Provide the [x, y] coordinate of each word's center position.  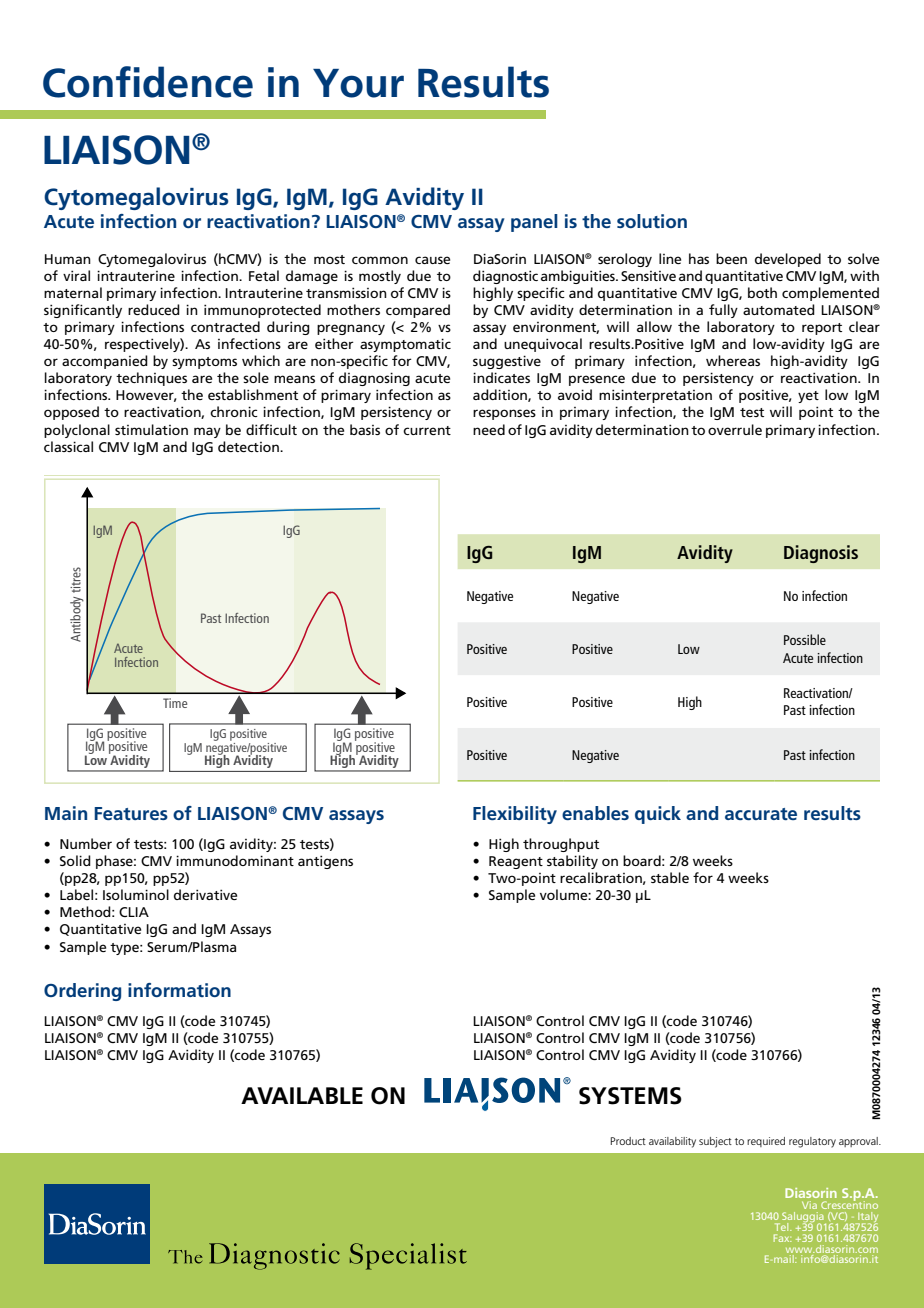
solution [652, 221]
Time [175, 703]
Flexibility [515, 815]
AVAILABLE [302, 1095]
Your [358, 83]
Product [628, 1141]
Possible [805, 639]
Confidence [148, 82]
